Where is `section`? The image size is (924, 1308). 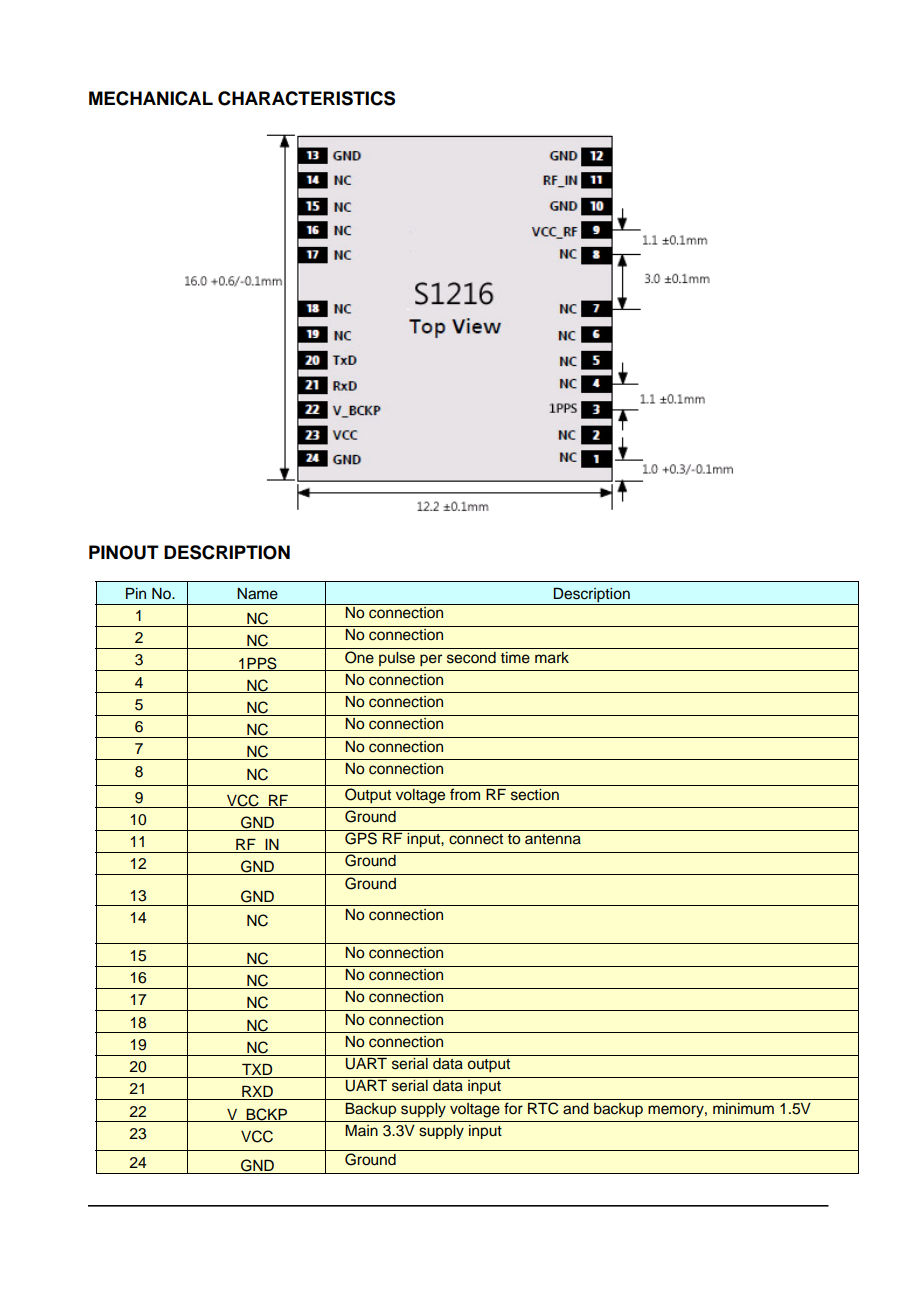
section is located at coordinates (535, 795).
